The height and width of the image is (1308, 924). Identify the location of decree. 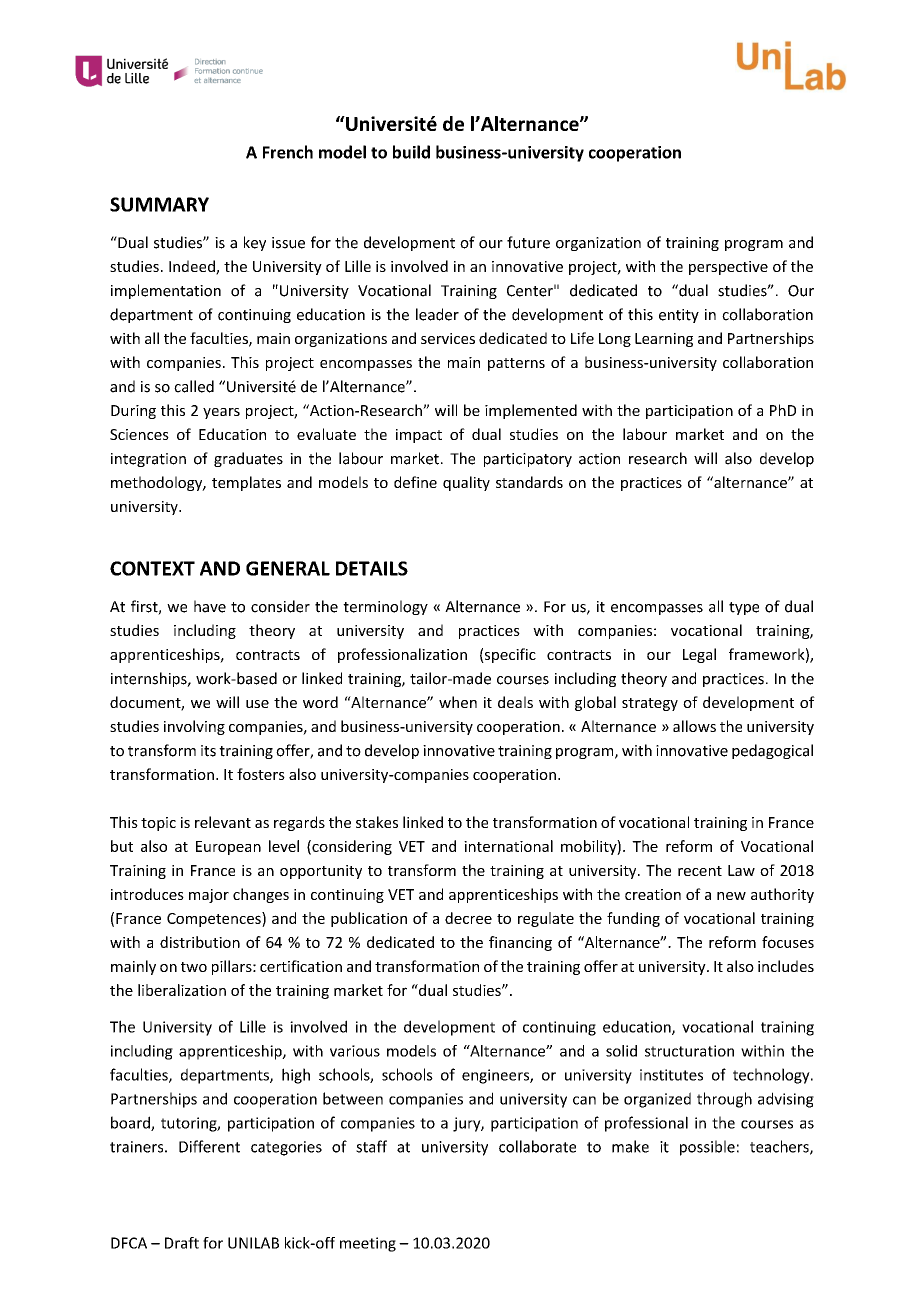
(468, 918).
